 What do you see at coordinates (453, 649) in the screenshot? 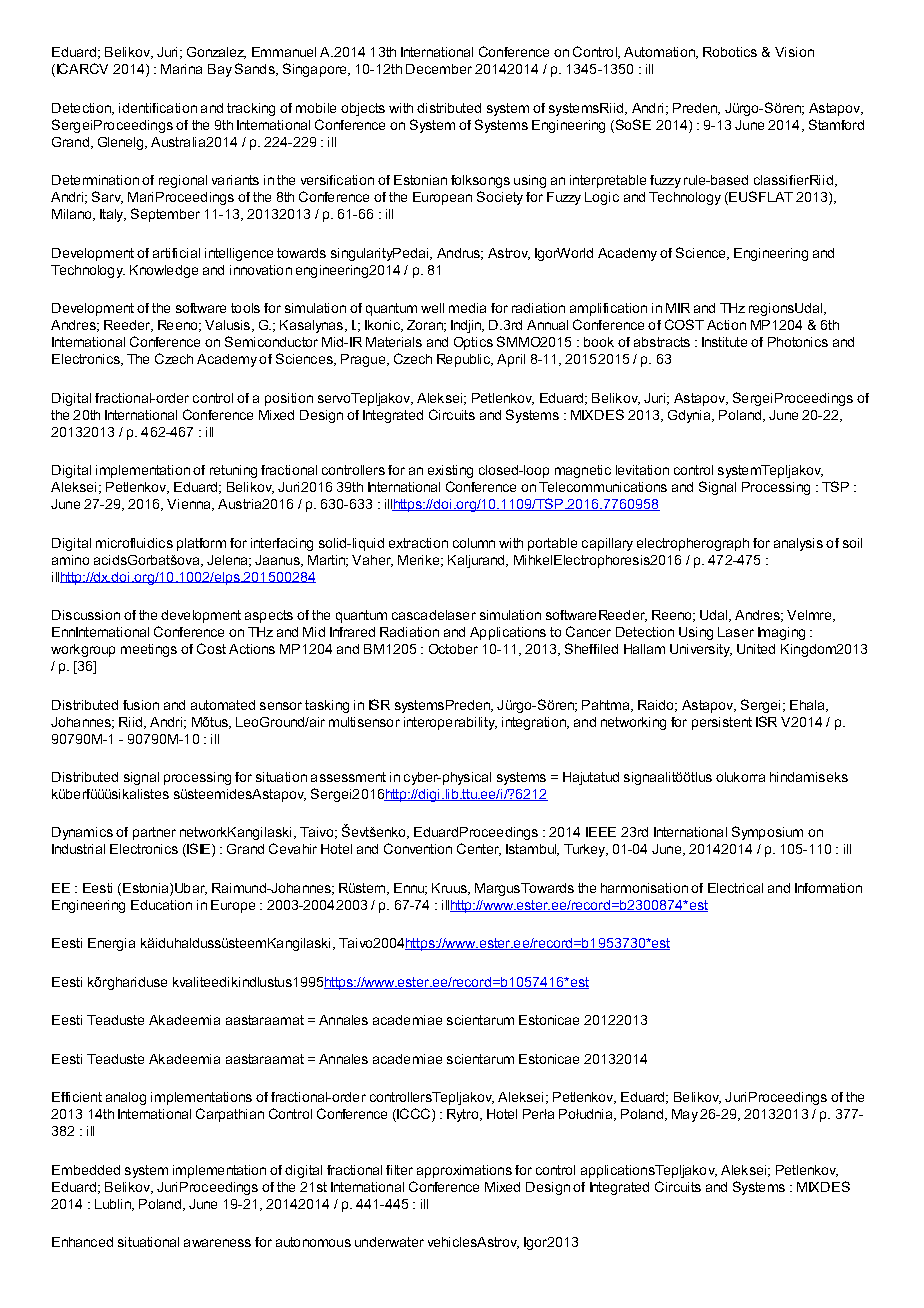
I see `October` at bounding box center [453, 649].
